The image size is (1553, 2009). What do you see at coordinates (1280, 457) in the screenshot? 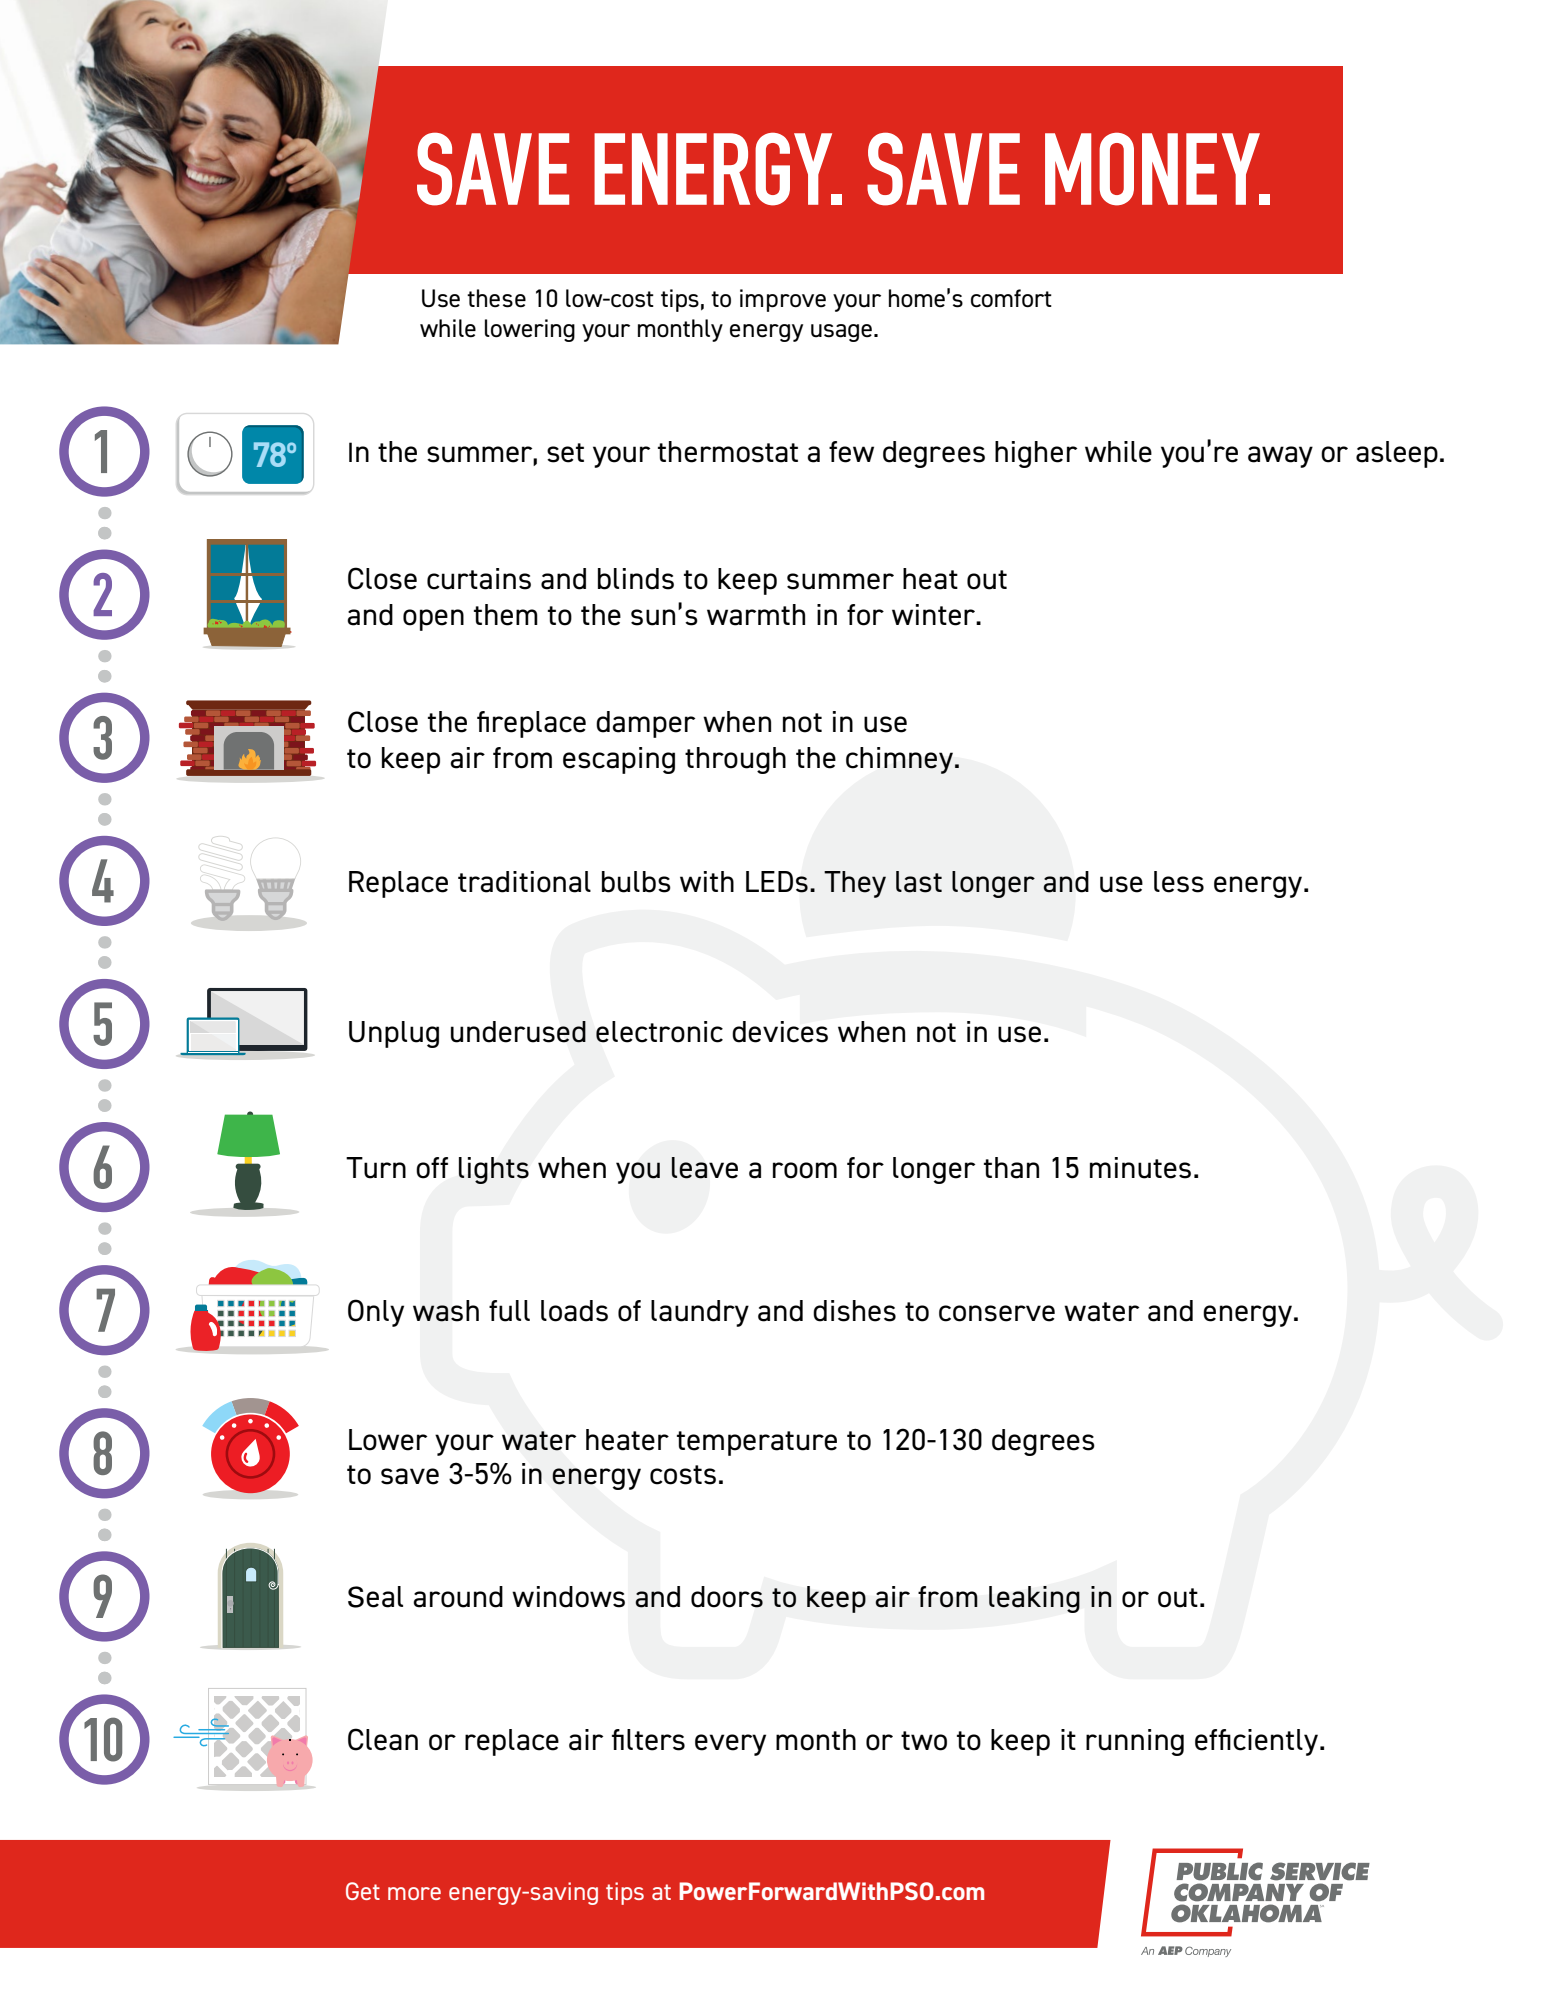
I see `away` at bounding box center [1280, 457].
